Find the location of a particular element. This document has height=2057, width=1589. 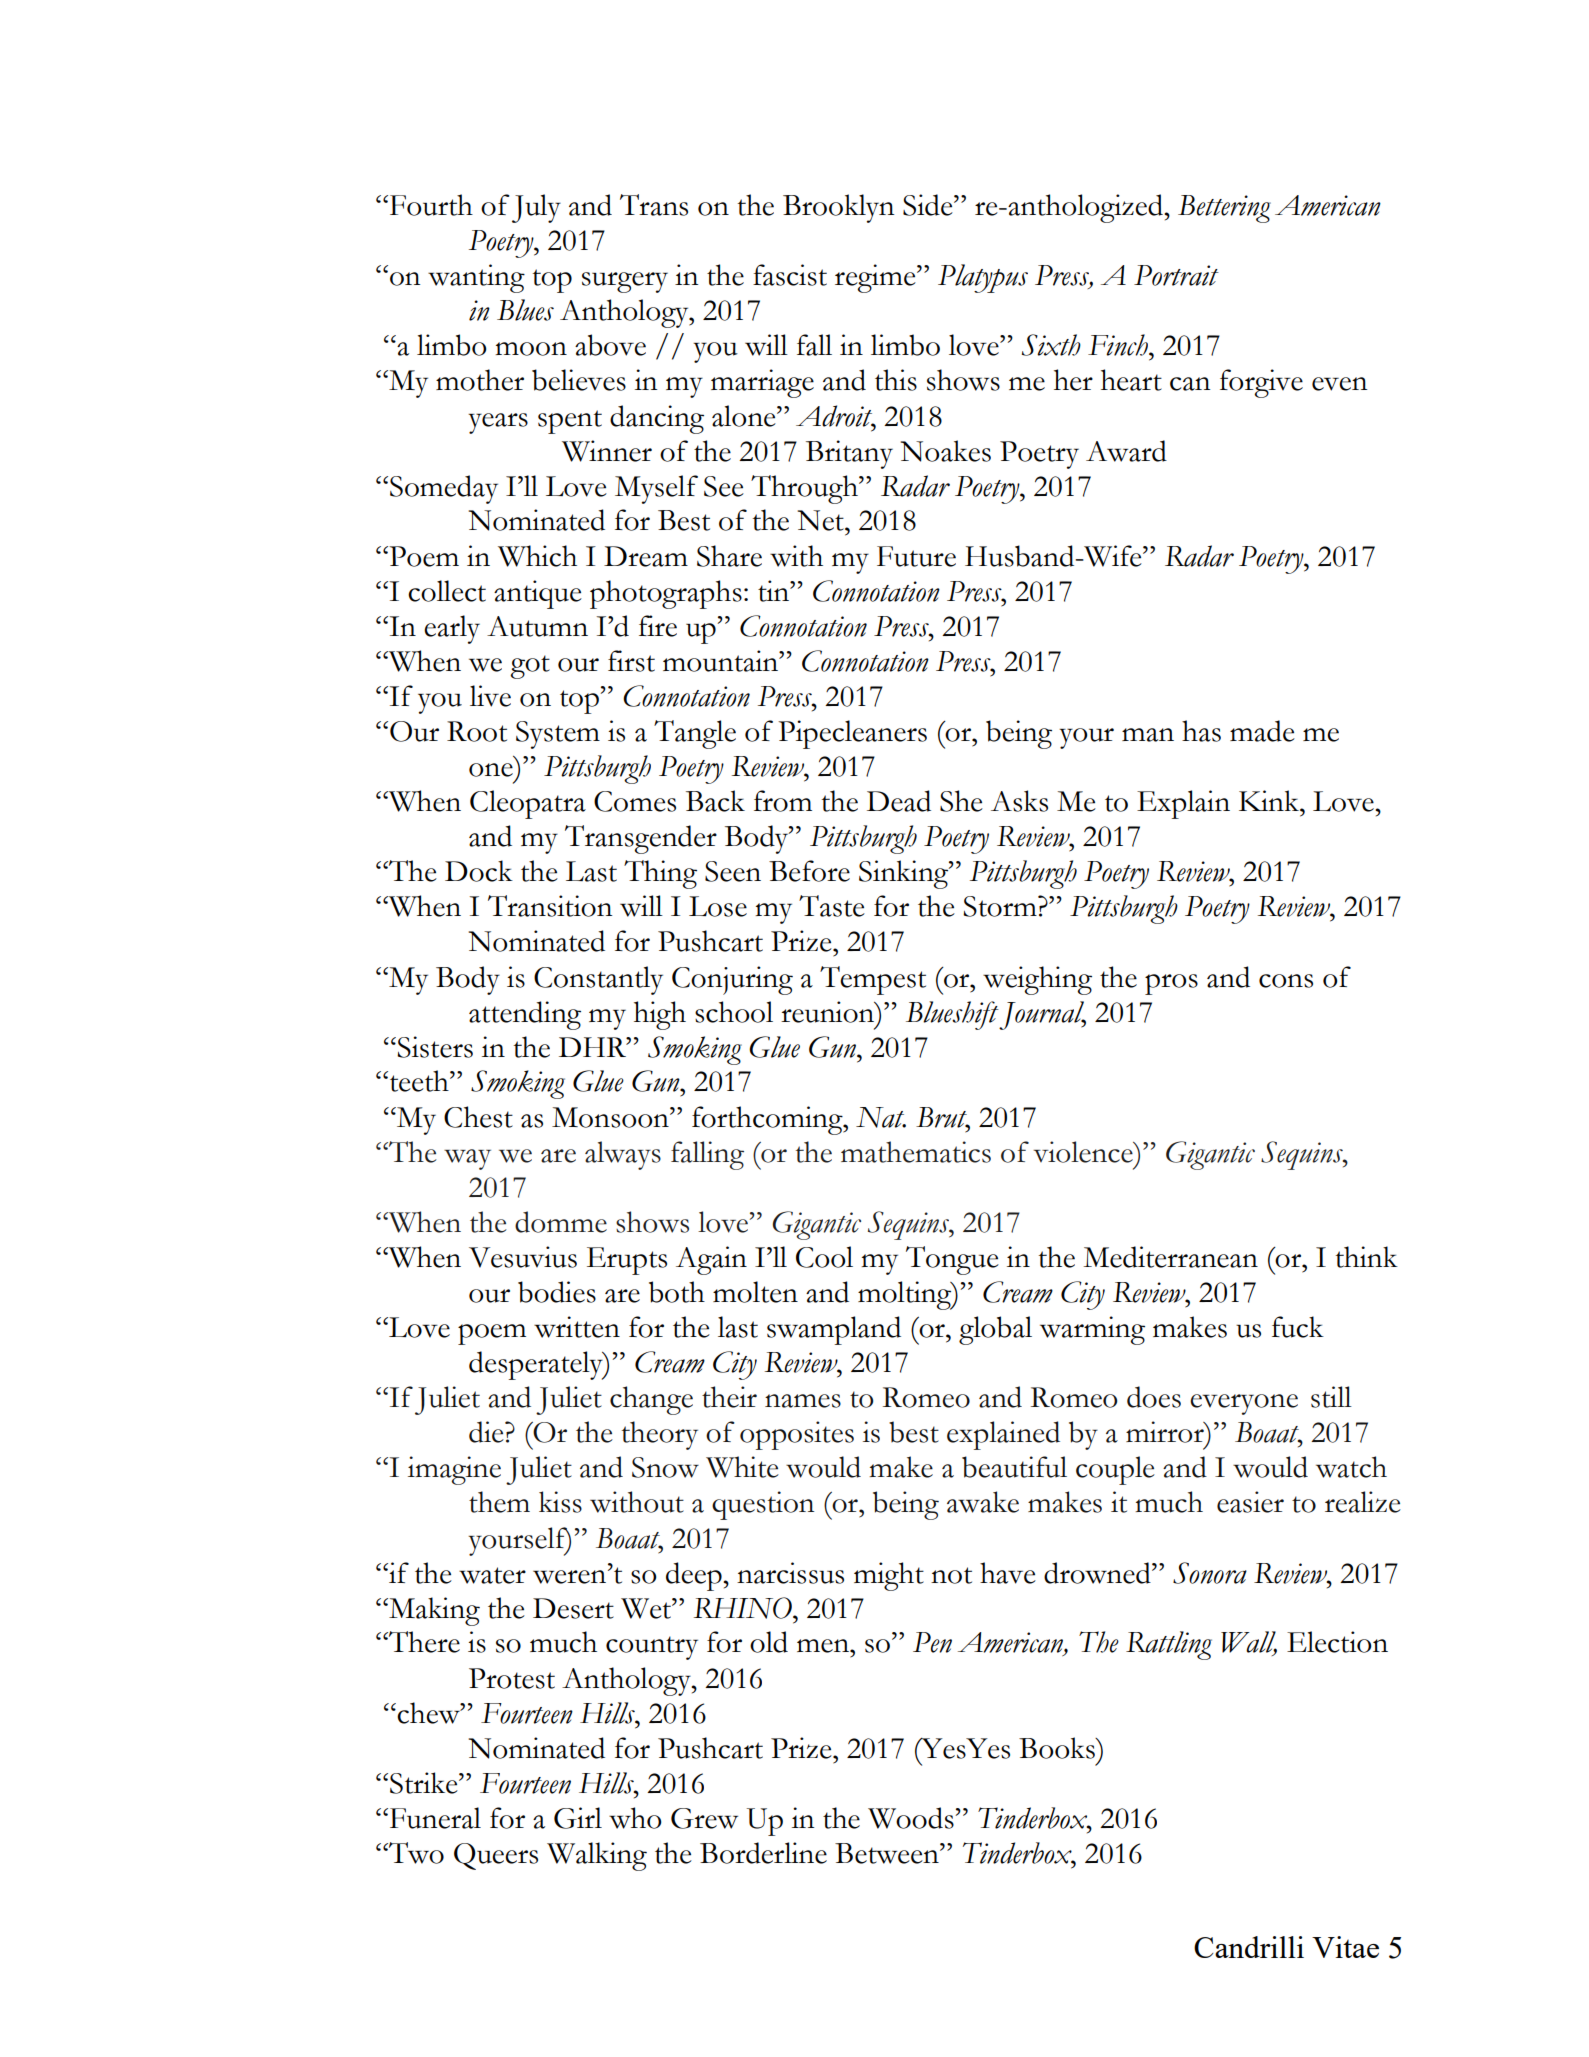

antique is located at coordinates (538, 594).
